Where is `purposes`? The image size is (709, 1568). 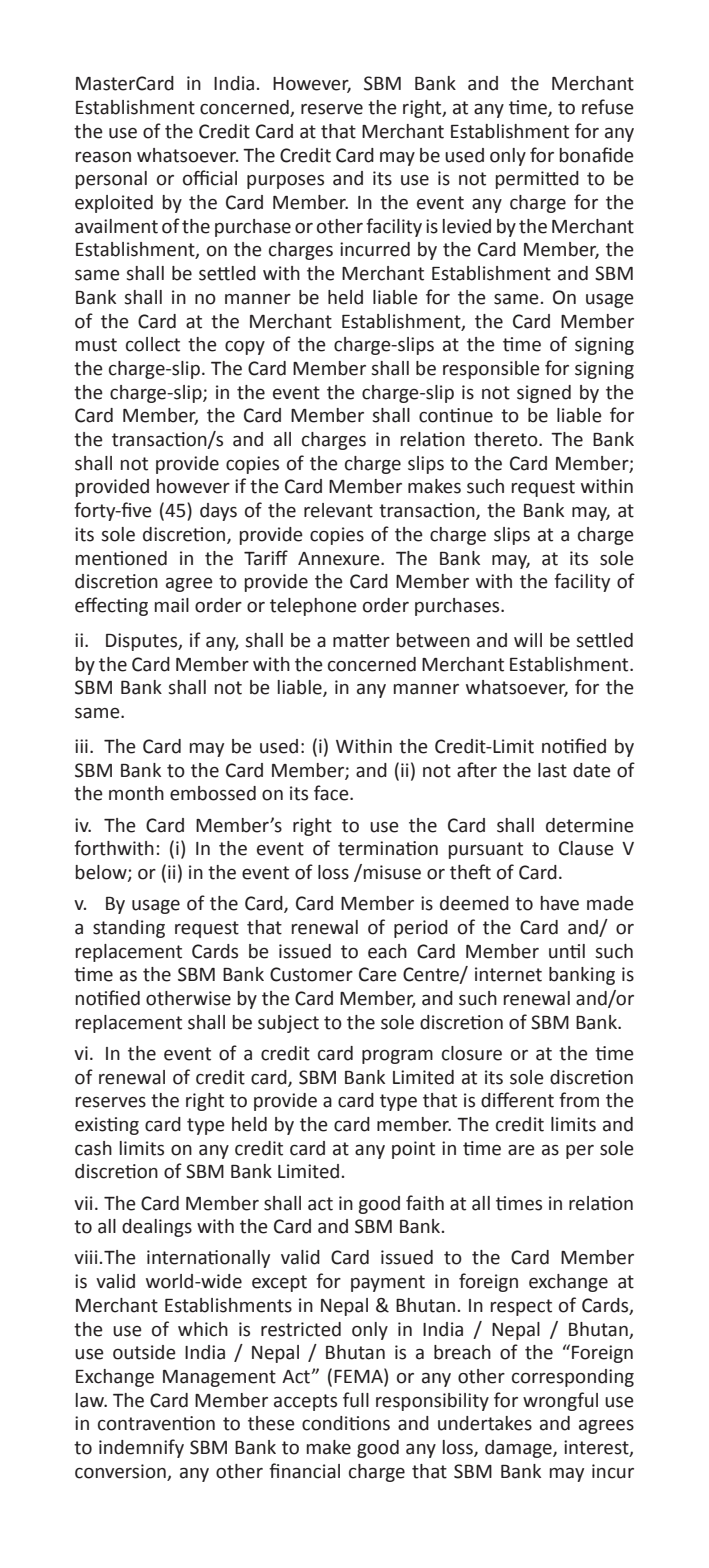 purposes is located at coordinates (285, 182).
